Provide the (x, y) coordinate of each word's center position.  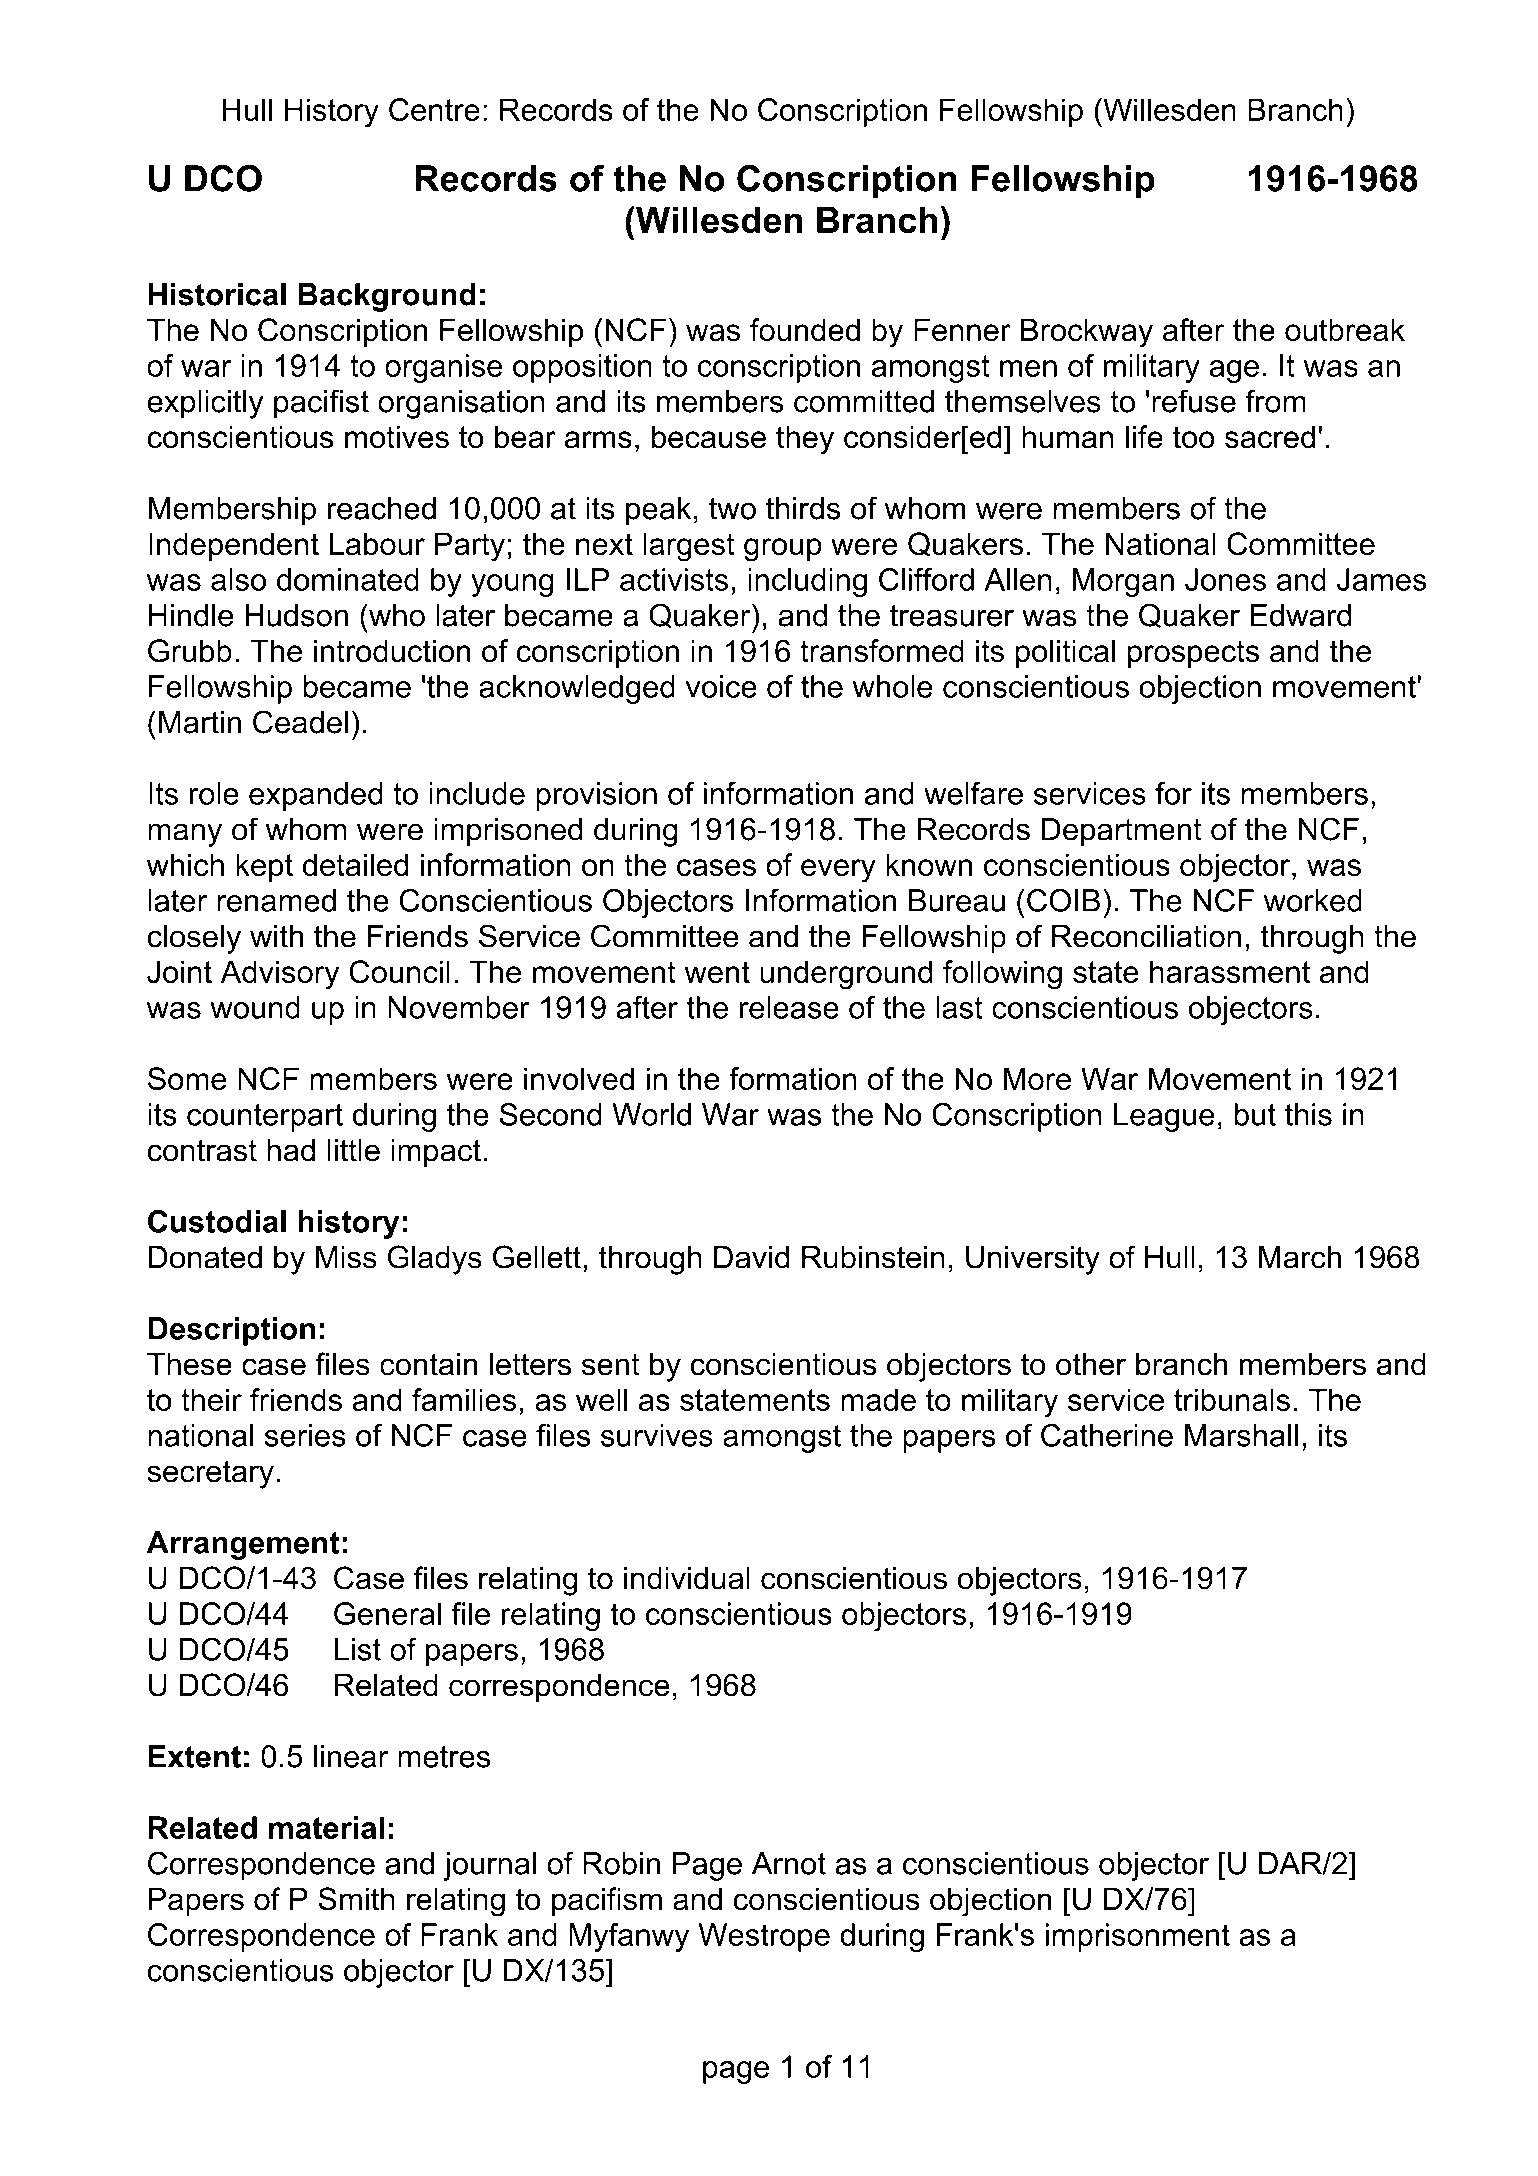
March (1300, 1257)
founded (805, 330)
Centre (434, 109)
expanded (316, 796)
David (751, 1257)
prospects (1193, 654)
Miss (346, 1257)
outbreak (1345, 330)
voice (721, 686)
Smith (356, 1899)
